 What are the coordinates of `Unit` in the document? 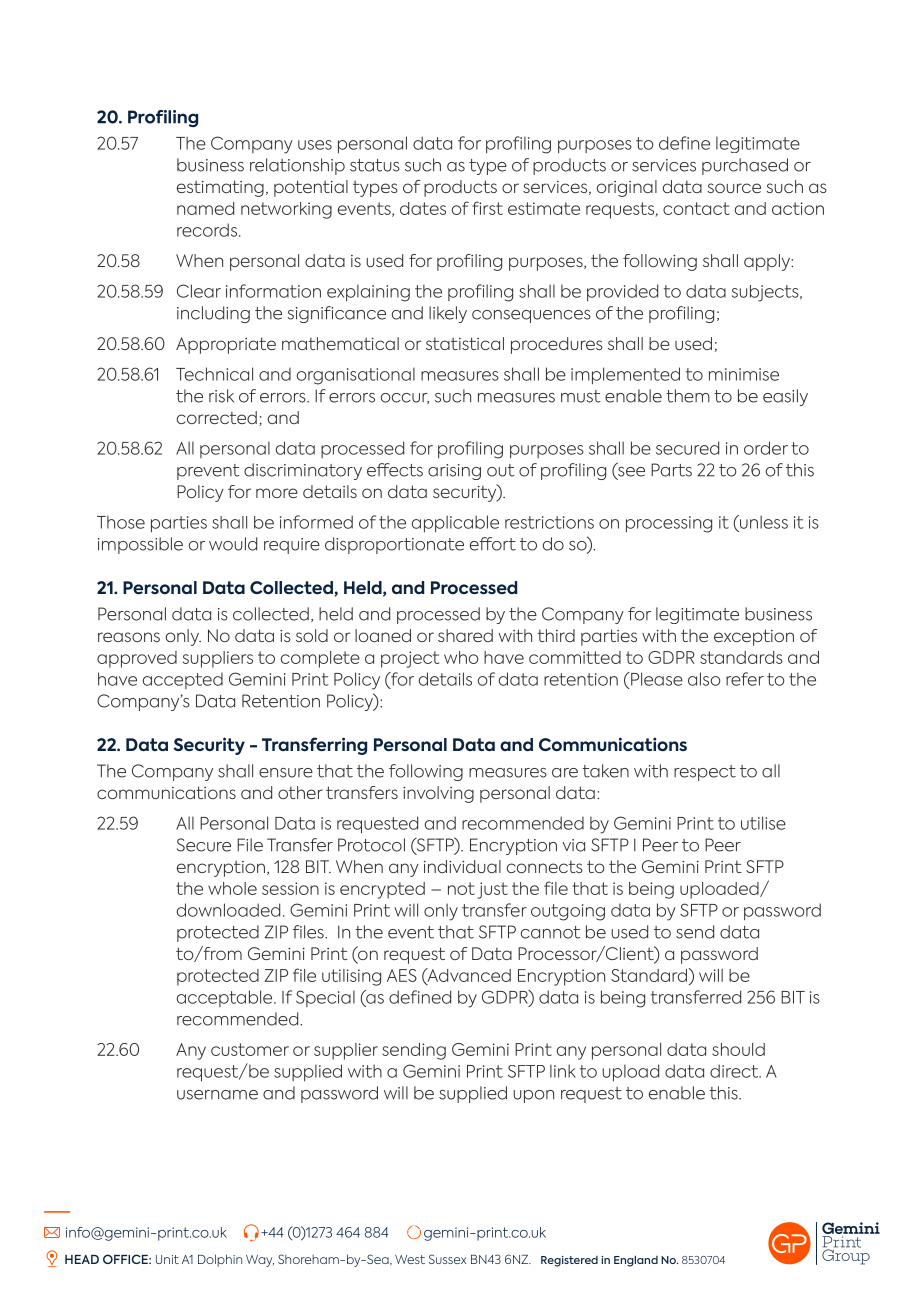 It's located at (167, 1259).
